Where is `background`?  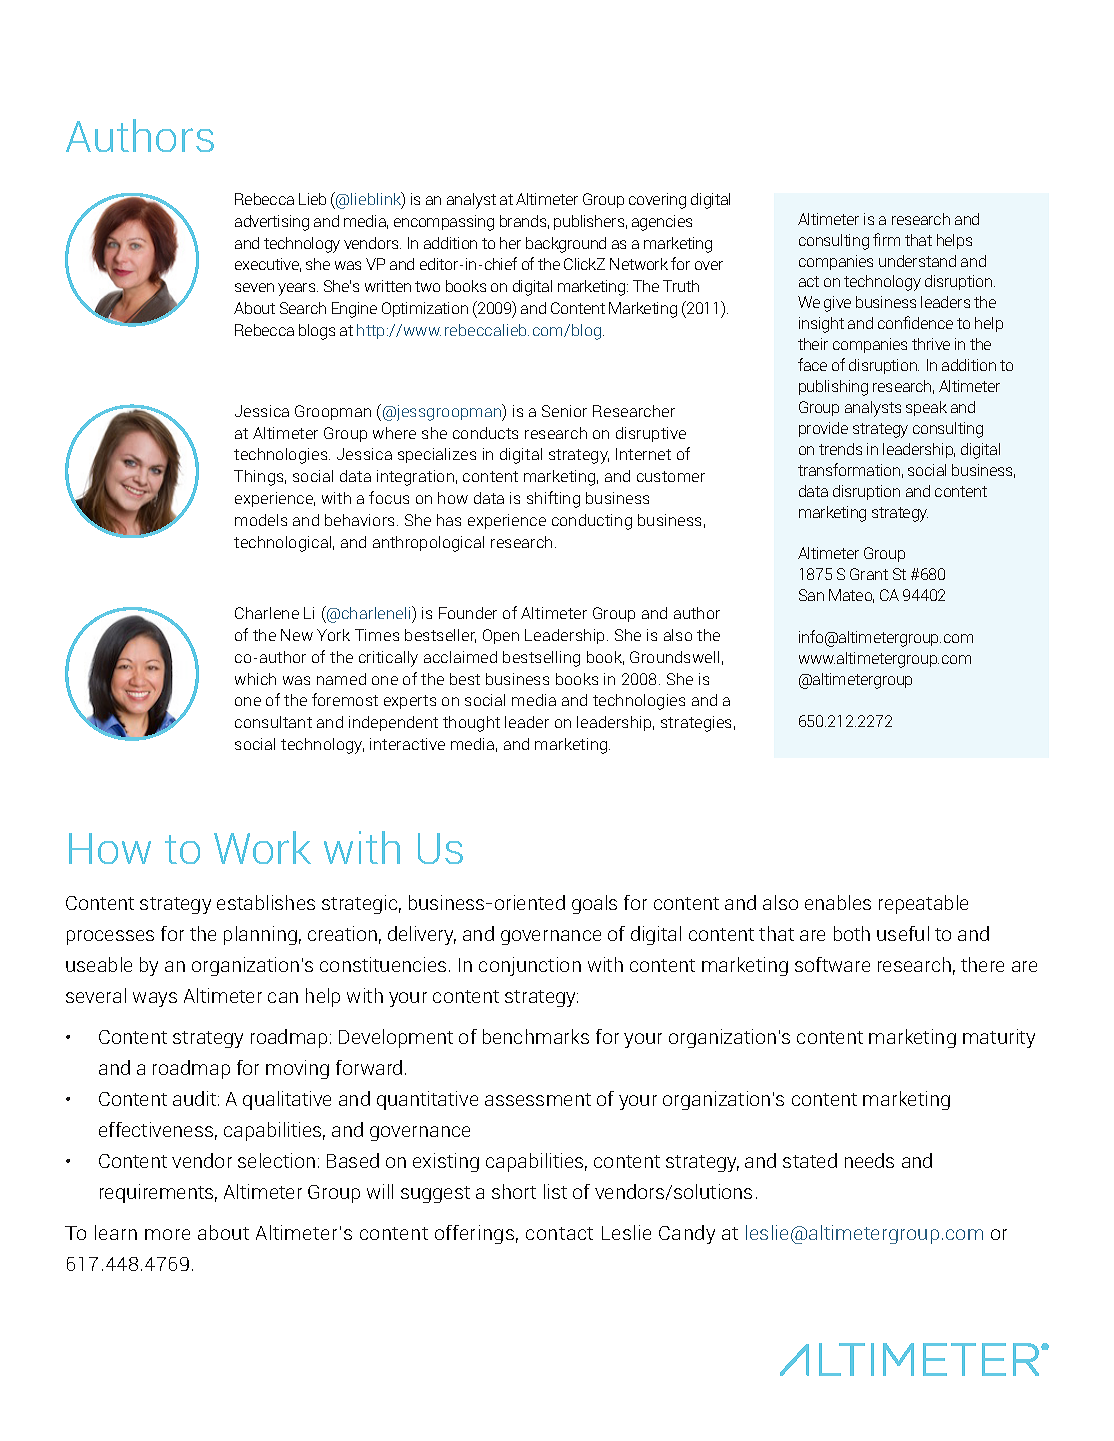 background is located at coordinates (566, 245).
